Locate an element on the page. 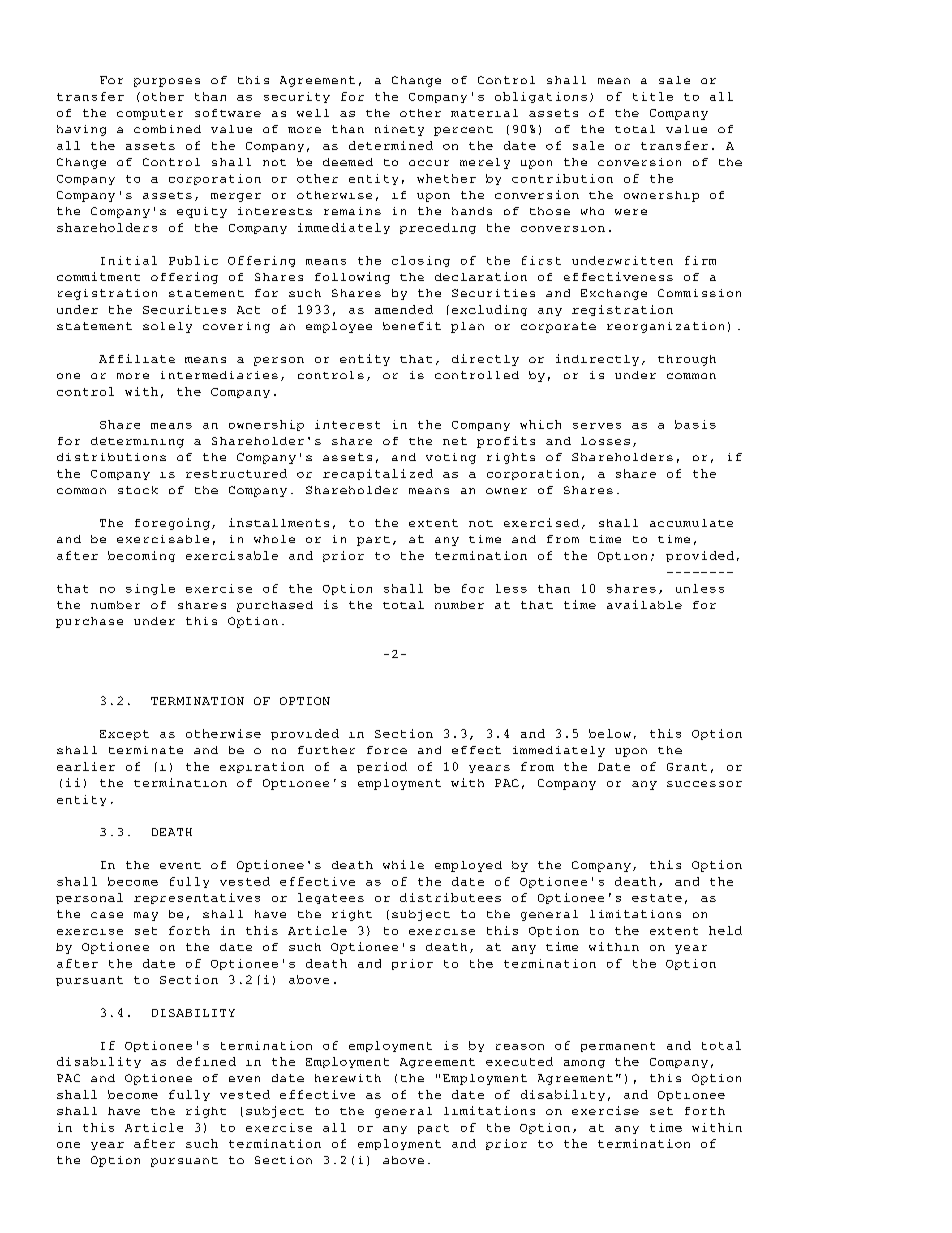  computer is located at coordinates (150, 114).
